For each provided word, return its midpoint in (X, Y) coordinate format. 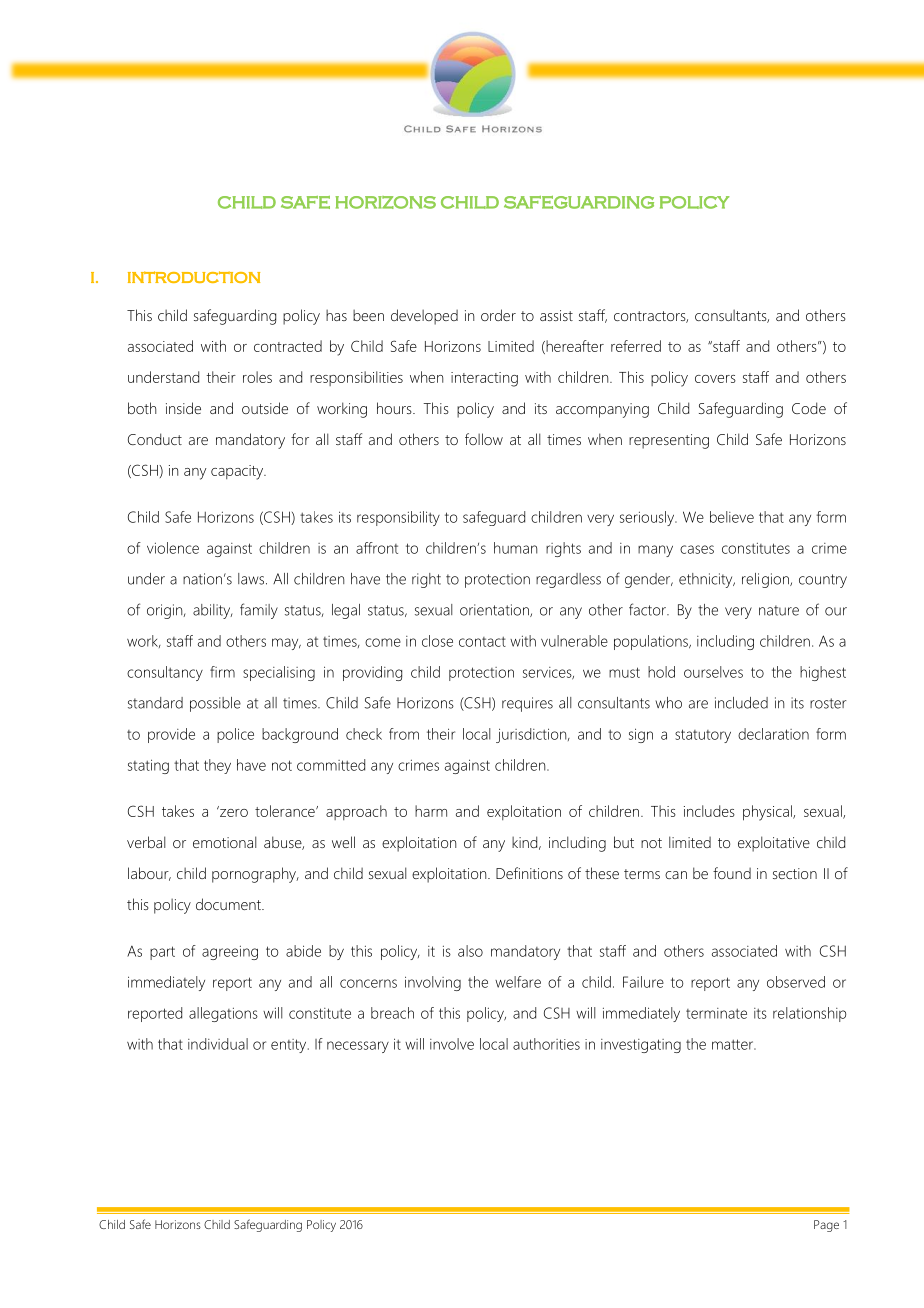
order (498, 315)
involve (452, 1044)
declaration (773, 734)
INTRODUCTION (194, 277)
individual (218, 1044)
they (217, 766)
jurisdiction (532, 735)
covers (715, 379)
